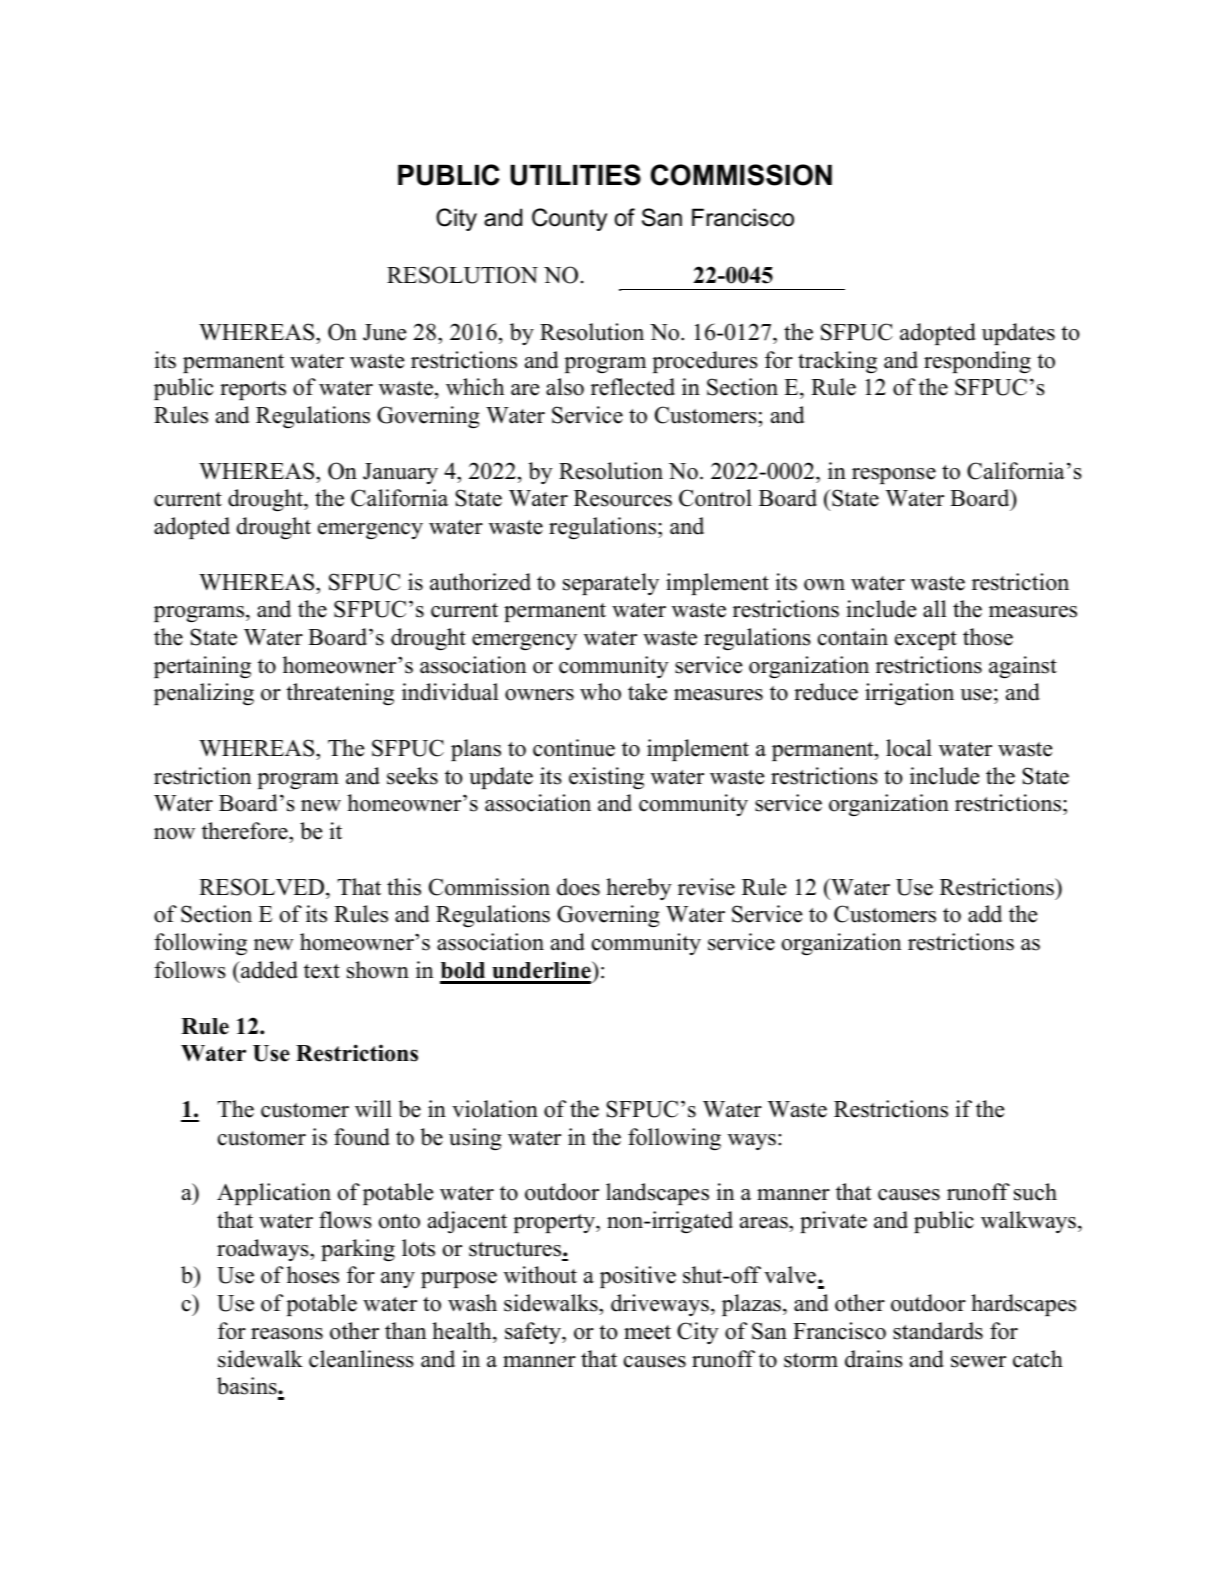 This screenshot has width=1231, height=1593. What do you see at coordinates (287, 1334) in the screenshot?
I see `reasons` at bounding box center [287, 1334].
